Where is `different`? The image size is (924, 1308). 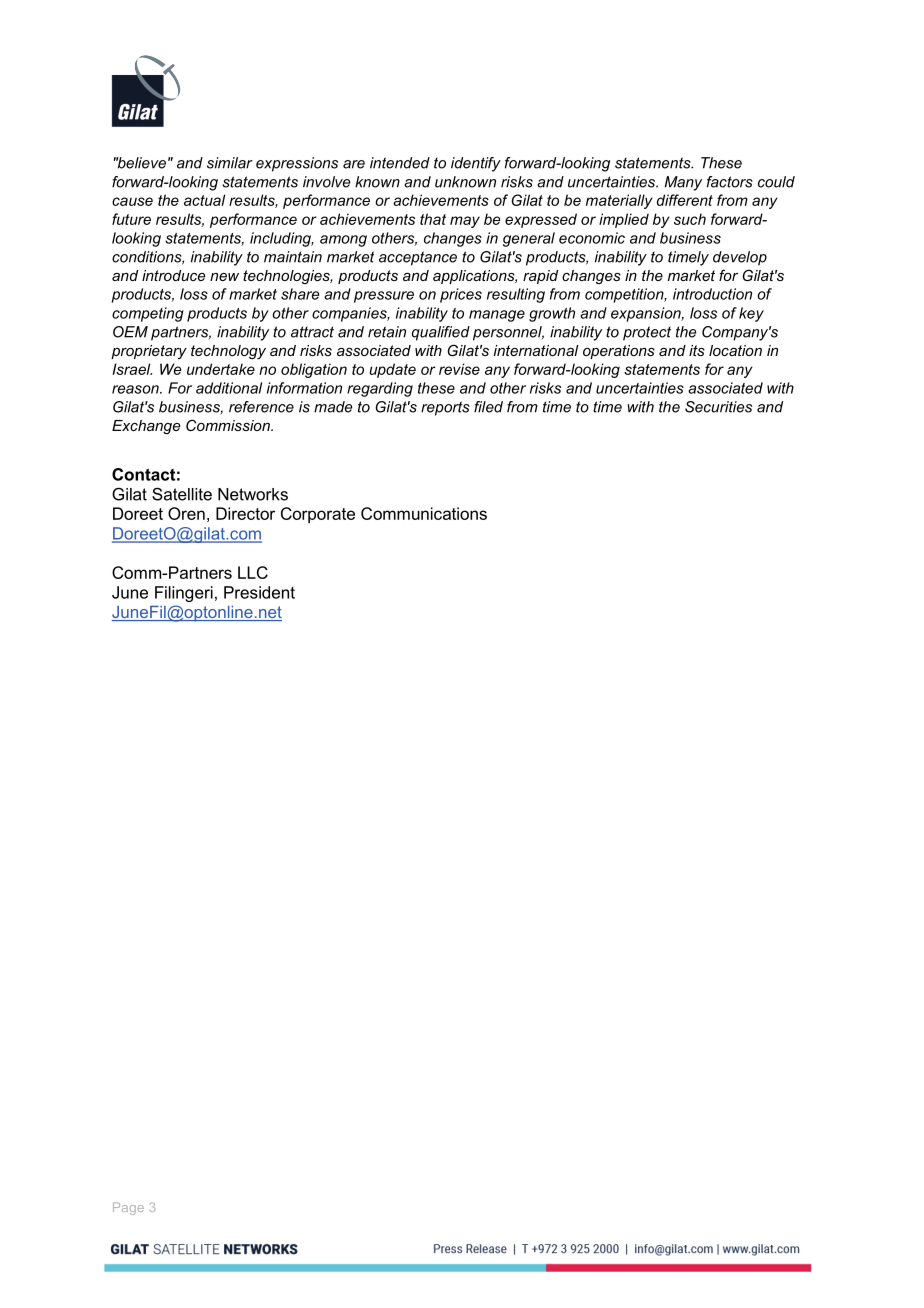 different is located at coordinates (685, 200).
